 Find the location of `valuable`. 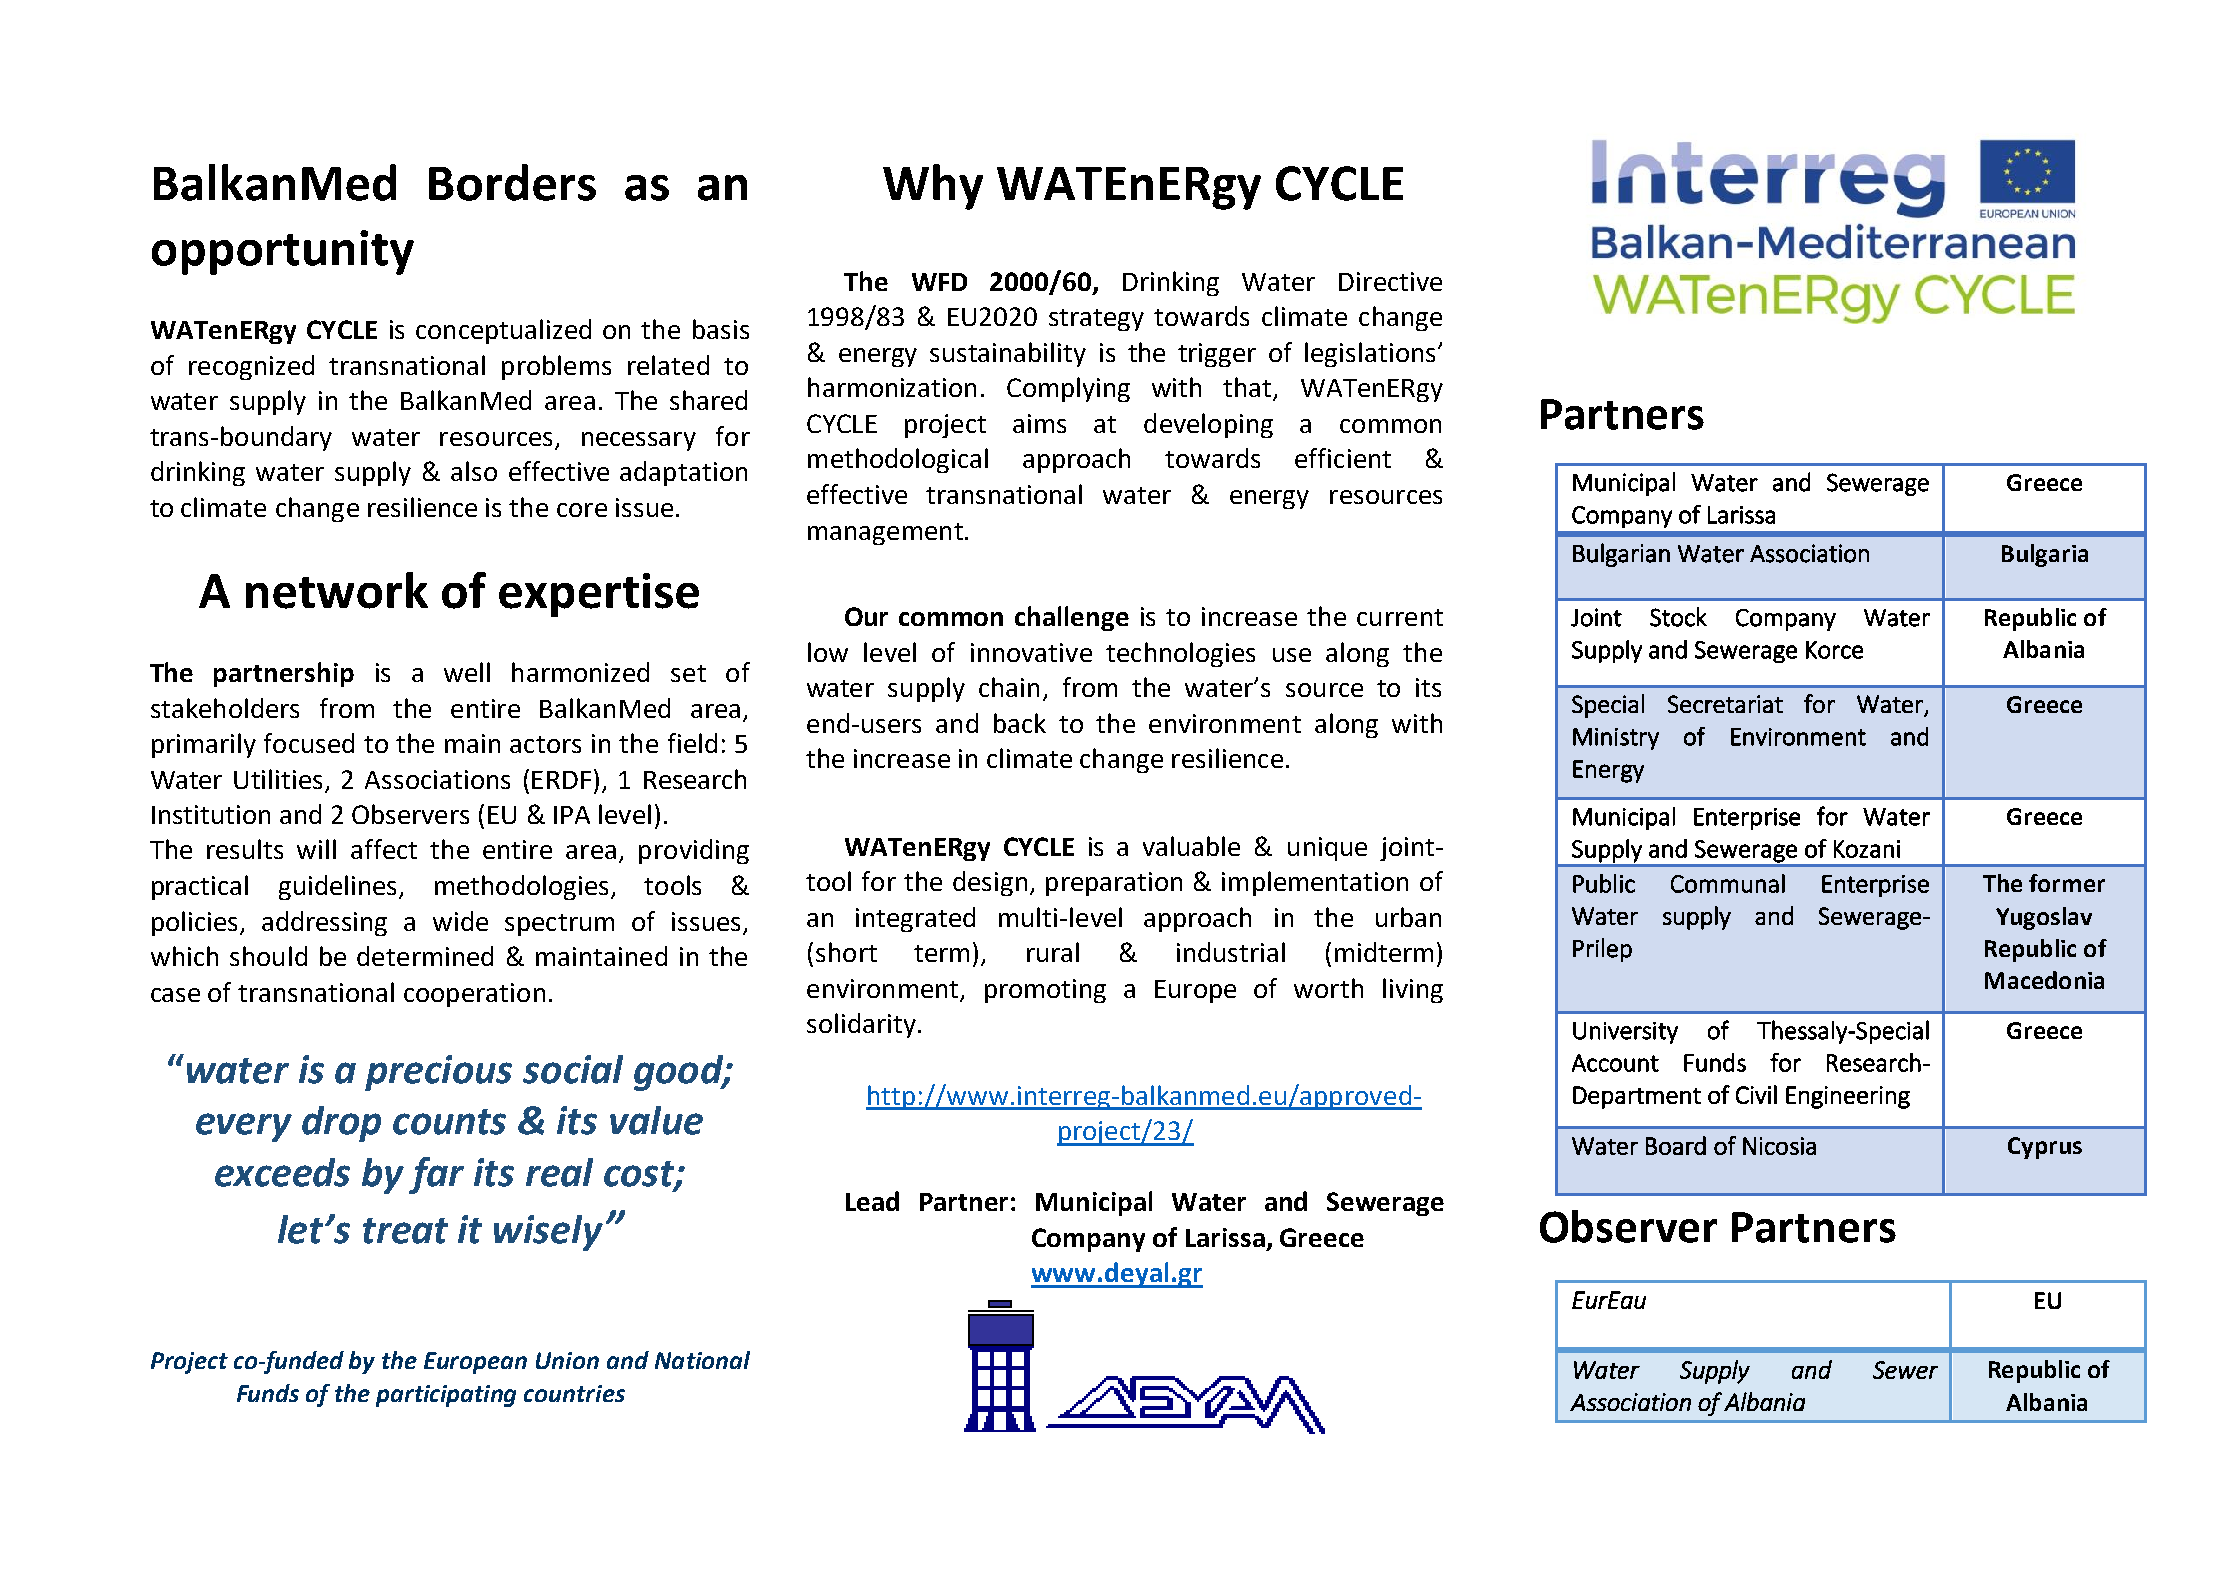

valuable is located at coordinates (1191, 846).
